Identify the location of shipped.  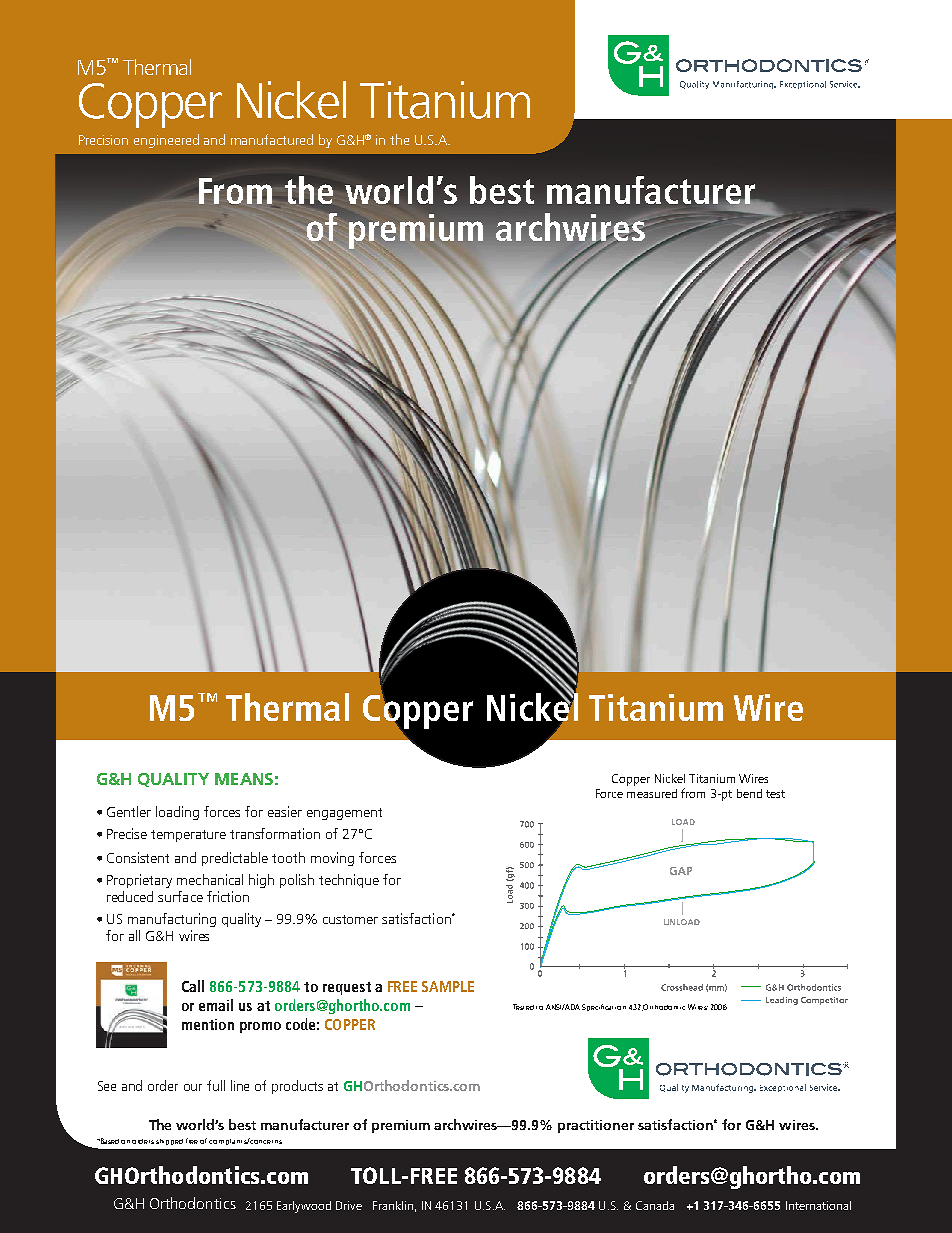
(169, 1142).
